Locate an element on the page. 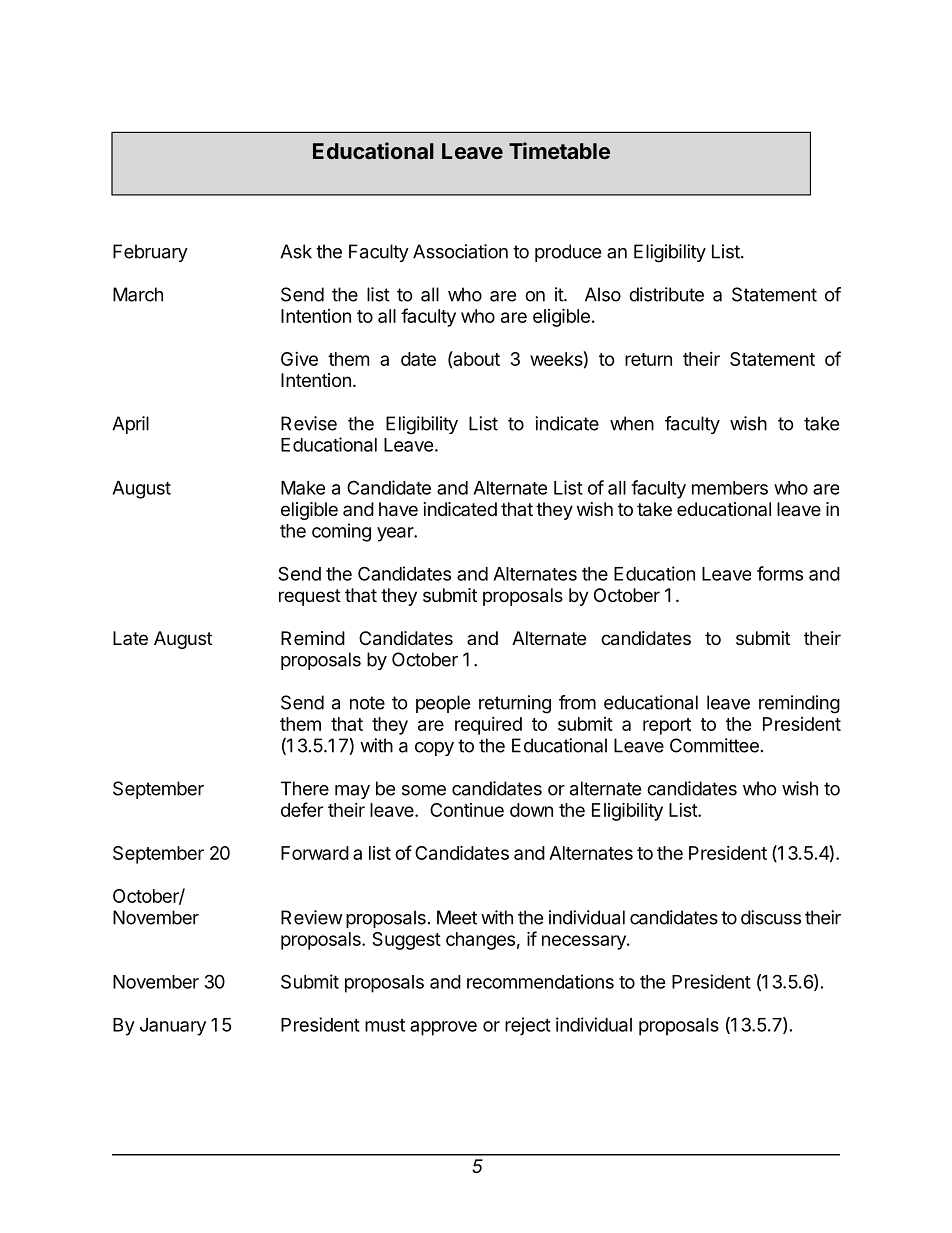  Association is located at coordinates (460, 251).
